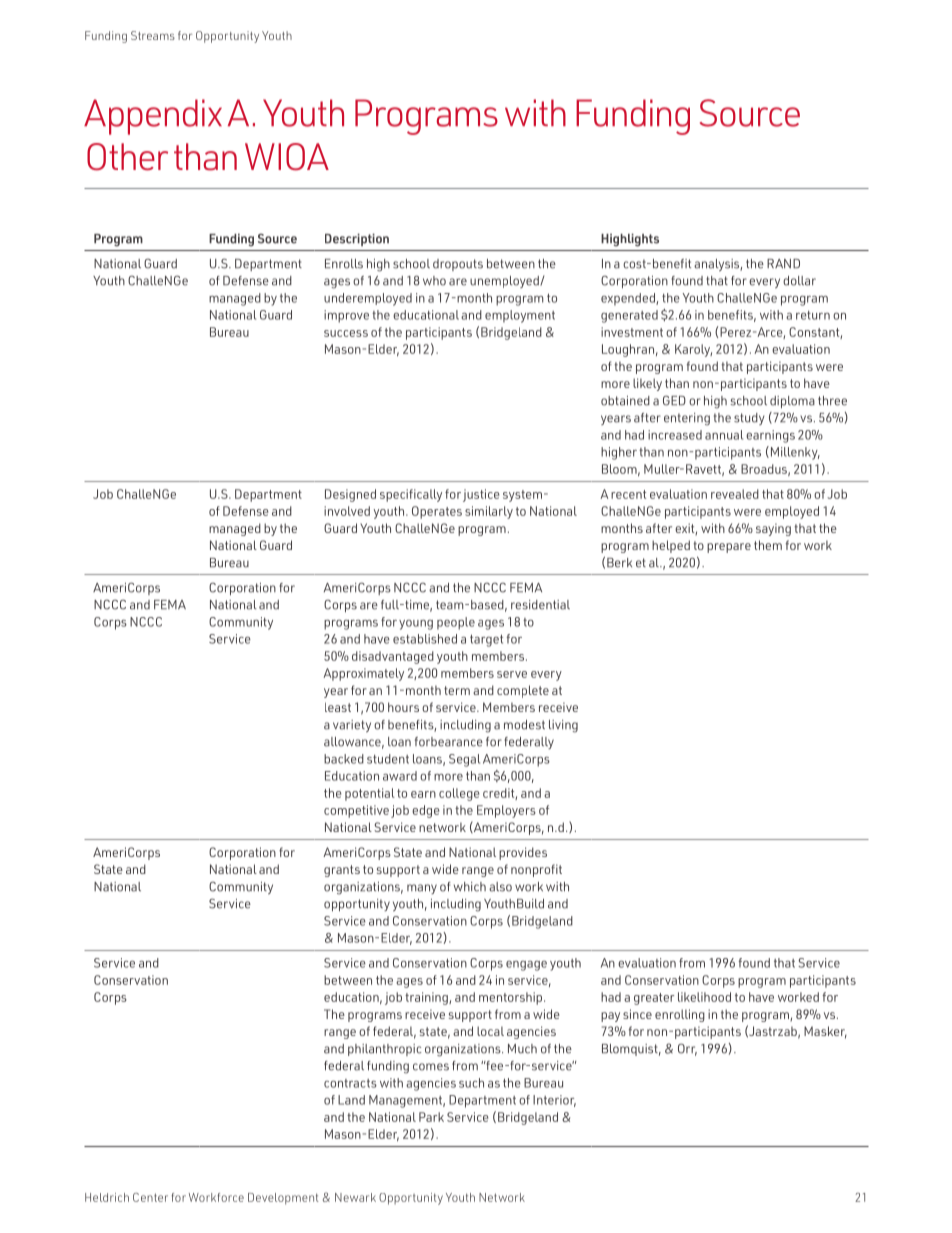 Image resolution: width=952 pixels, height=1233 pixels. I want to click on grants, so click(342, 871).
